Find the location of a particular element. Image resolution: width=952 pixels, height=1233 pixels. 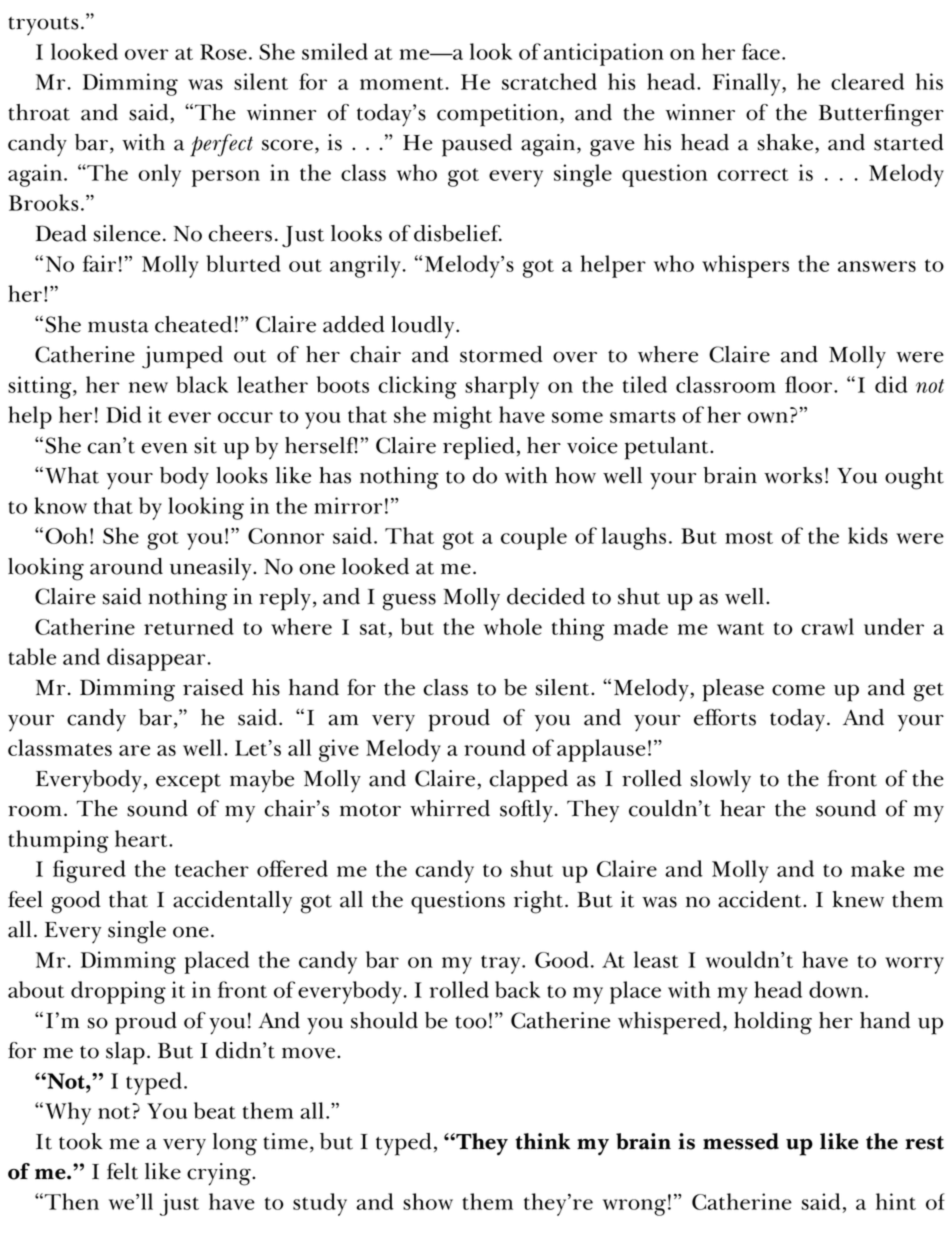

scratched is located at coordinates (549, 81).
